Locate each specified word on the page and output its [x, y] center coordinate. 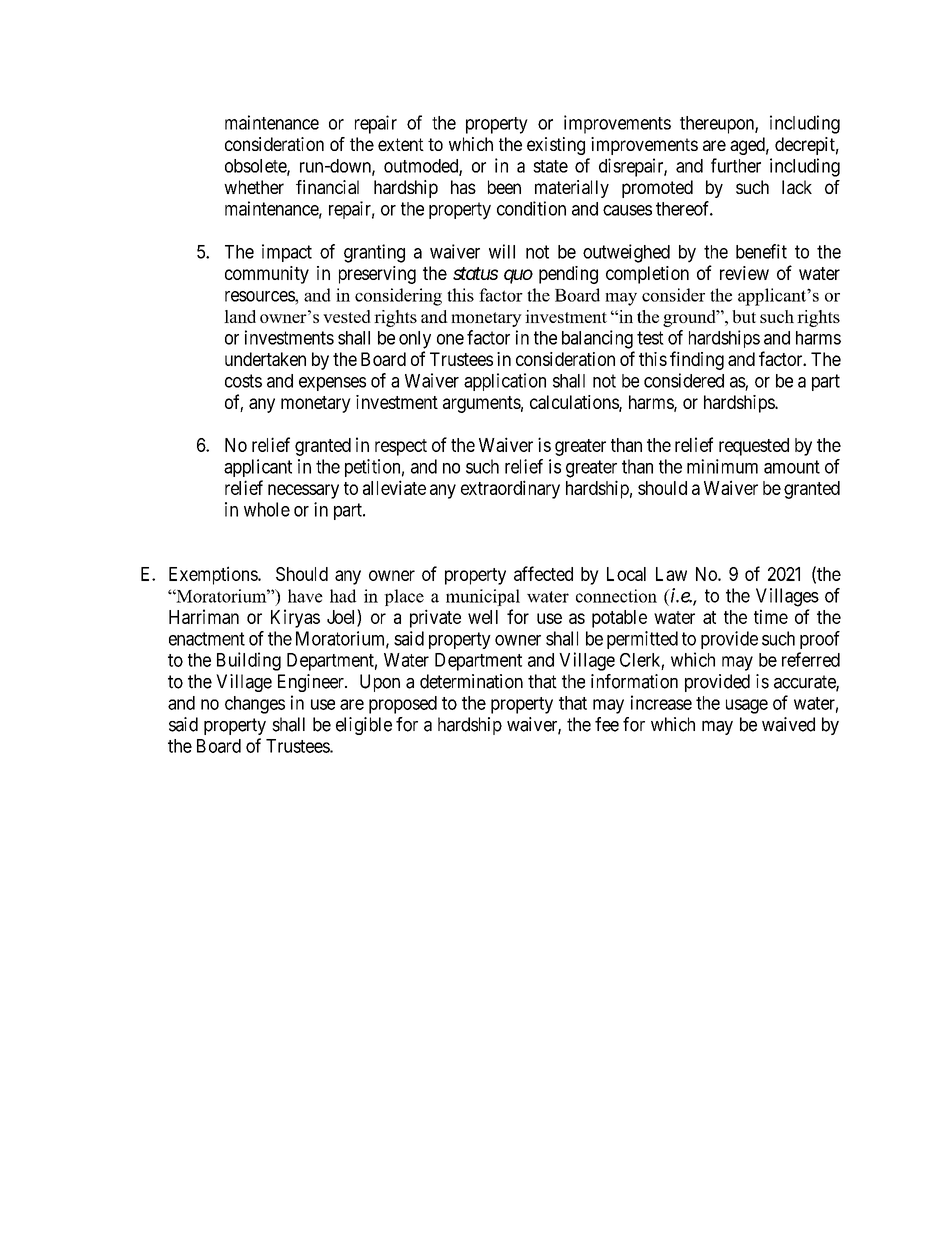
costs [243, 381]
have [305, 596]
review [744, 273]
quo [518, 276]
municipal [483, 597]
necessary [303, 491]
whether [254, 187]
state [550, 166]
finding [697, 360]
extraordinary [510, 489]
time [771, 616]
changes [255, 705]
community [267, 275]
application [505, 382]
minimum [722, 466]
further [736, 165]
